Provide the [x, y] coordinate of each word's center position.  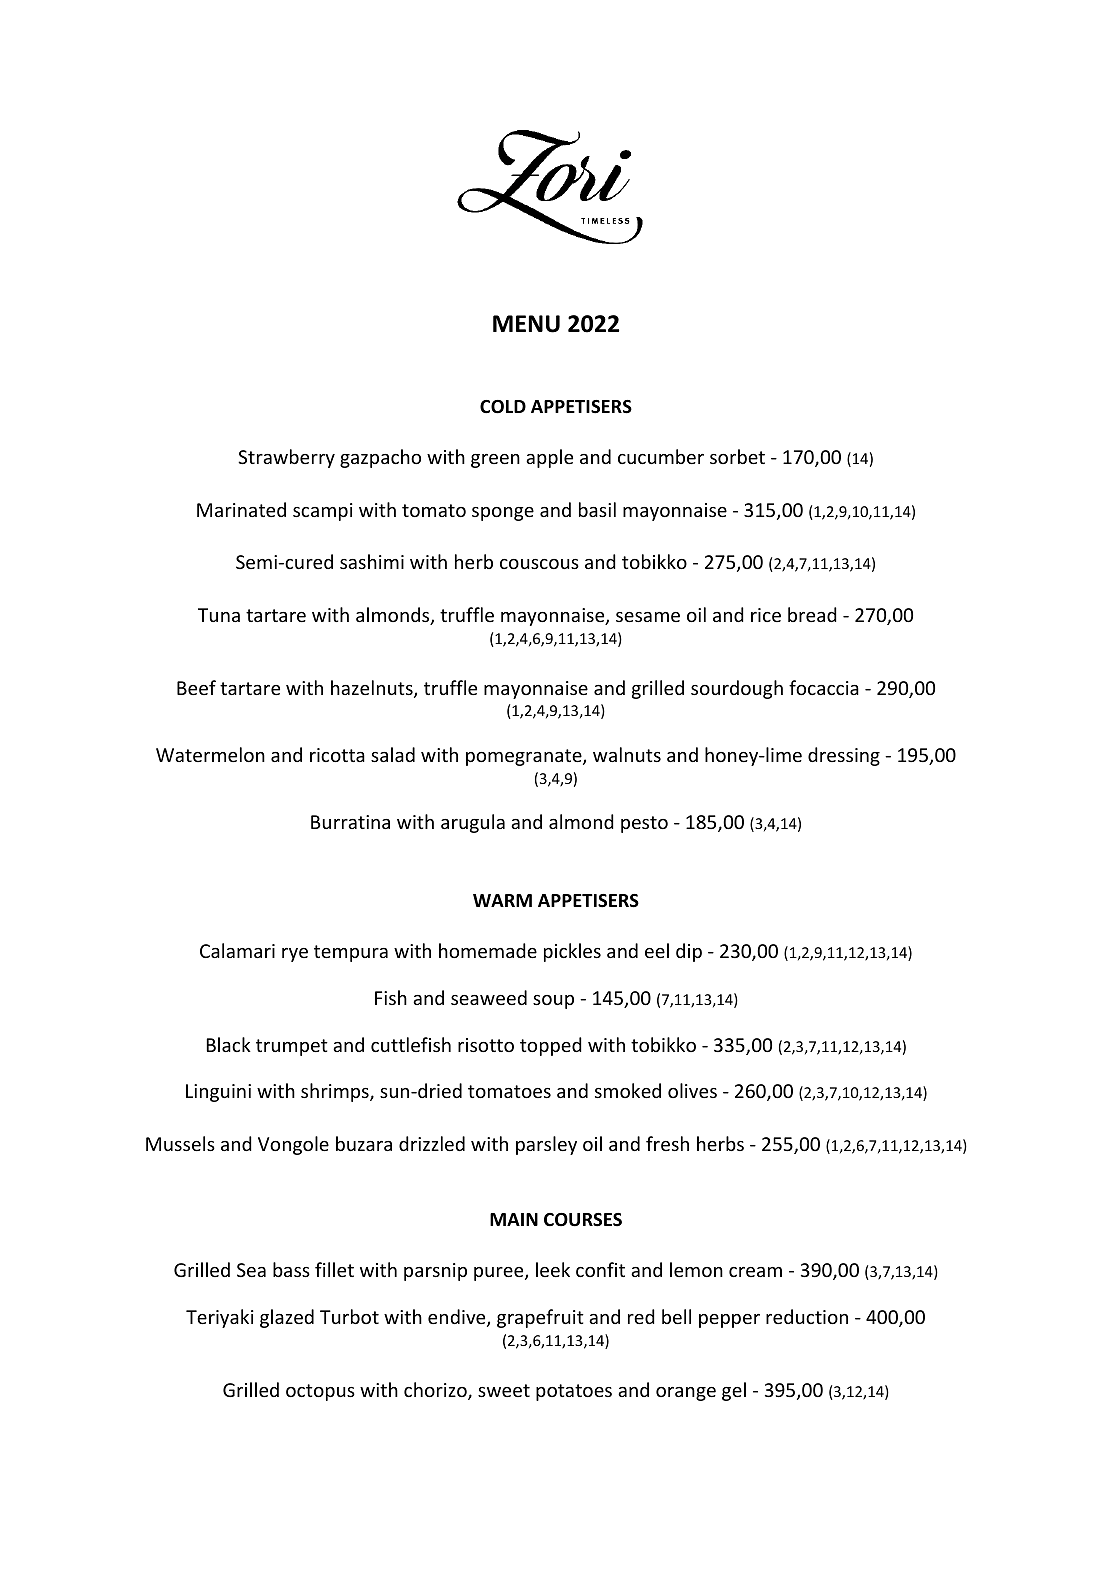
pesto [644, 824]
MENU [526, 324]
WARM [502, 900]
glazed [287, 1318]
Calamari [237, 950]
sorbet [737, 456]
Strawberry [286, 458]
